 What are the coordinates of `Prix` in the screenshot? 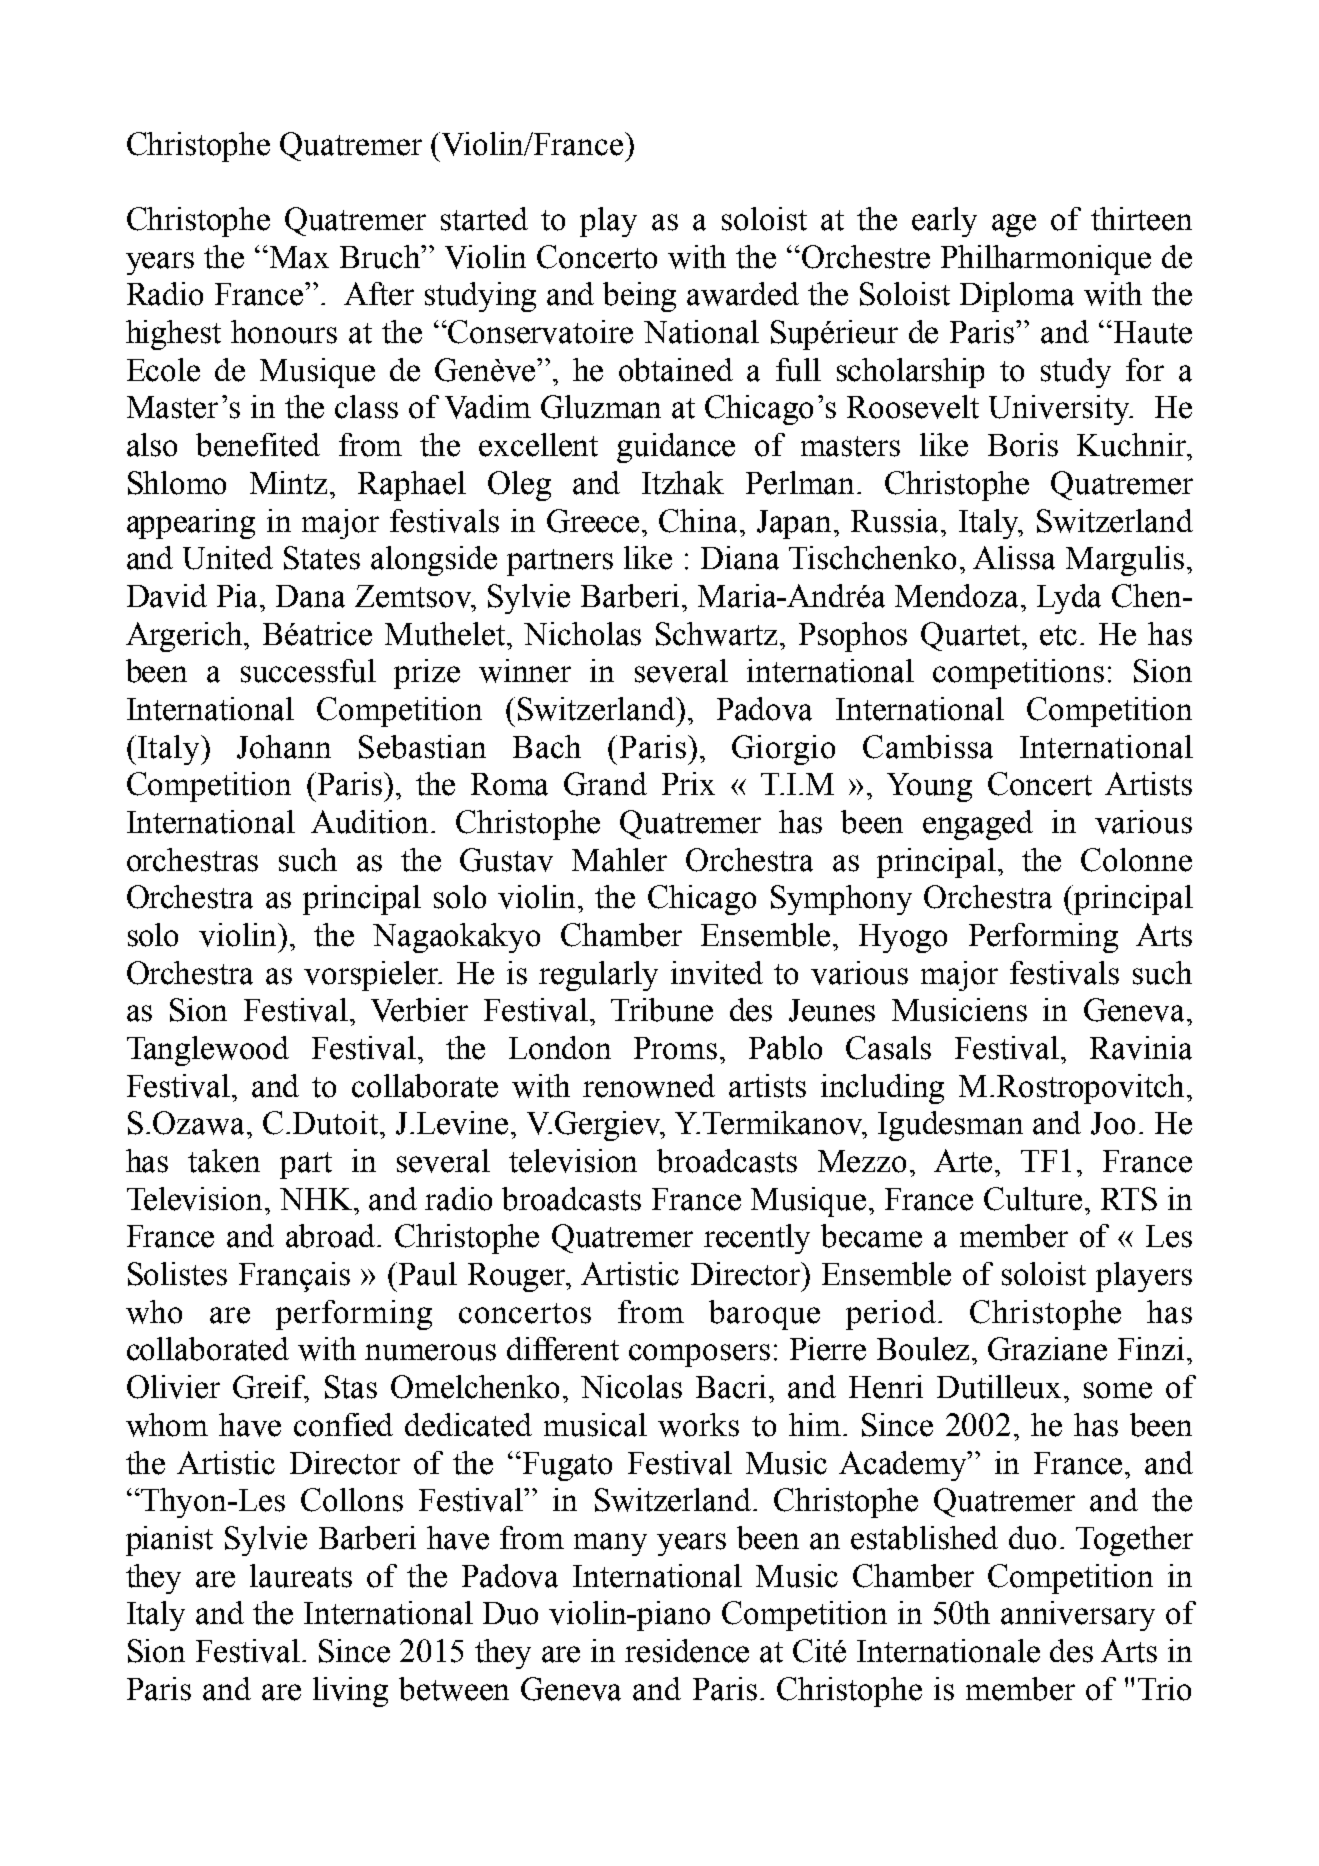 It's located at (688, 783).
